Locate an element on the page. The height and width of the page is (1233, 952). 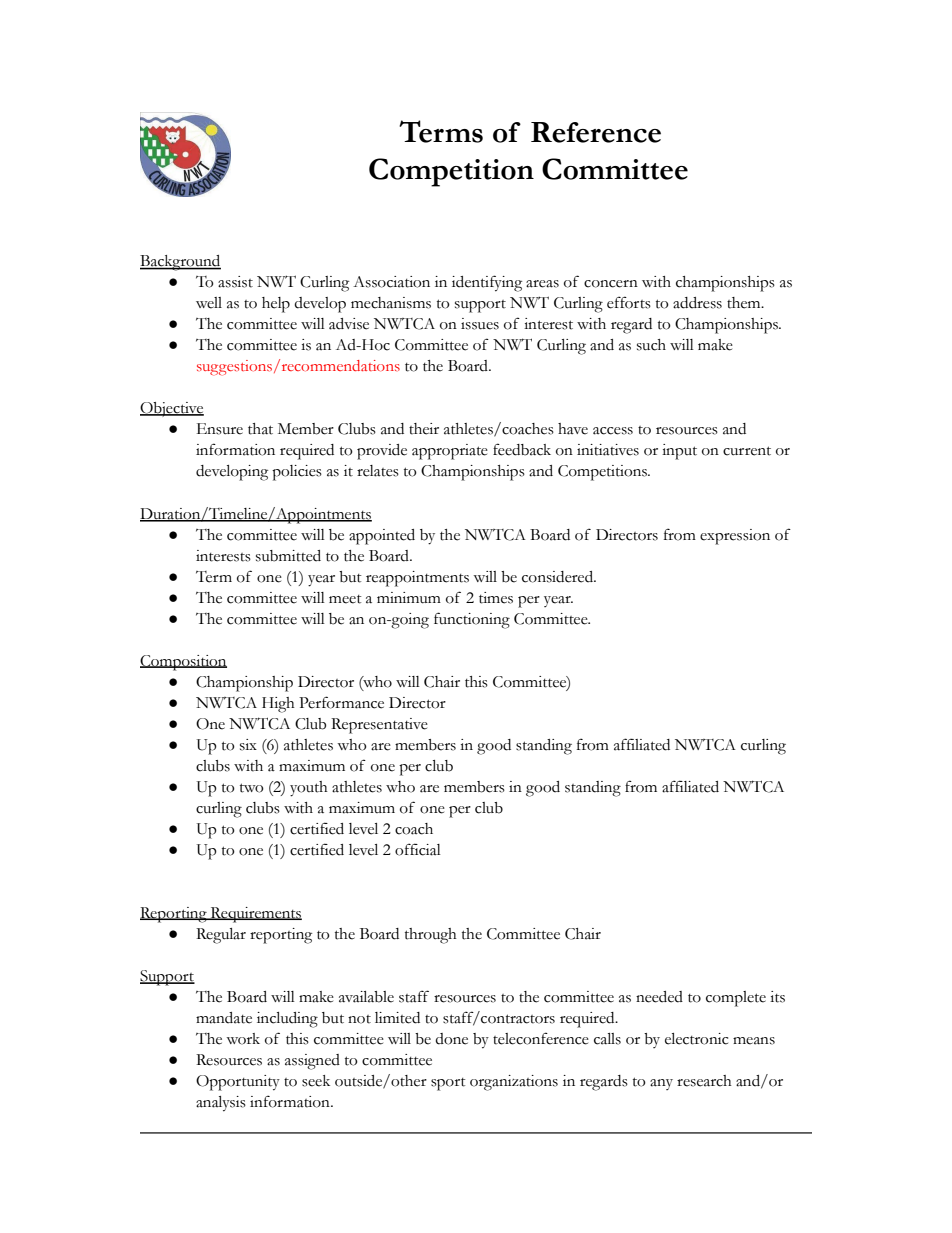
complete is located at coordinates (736, 999).
